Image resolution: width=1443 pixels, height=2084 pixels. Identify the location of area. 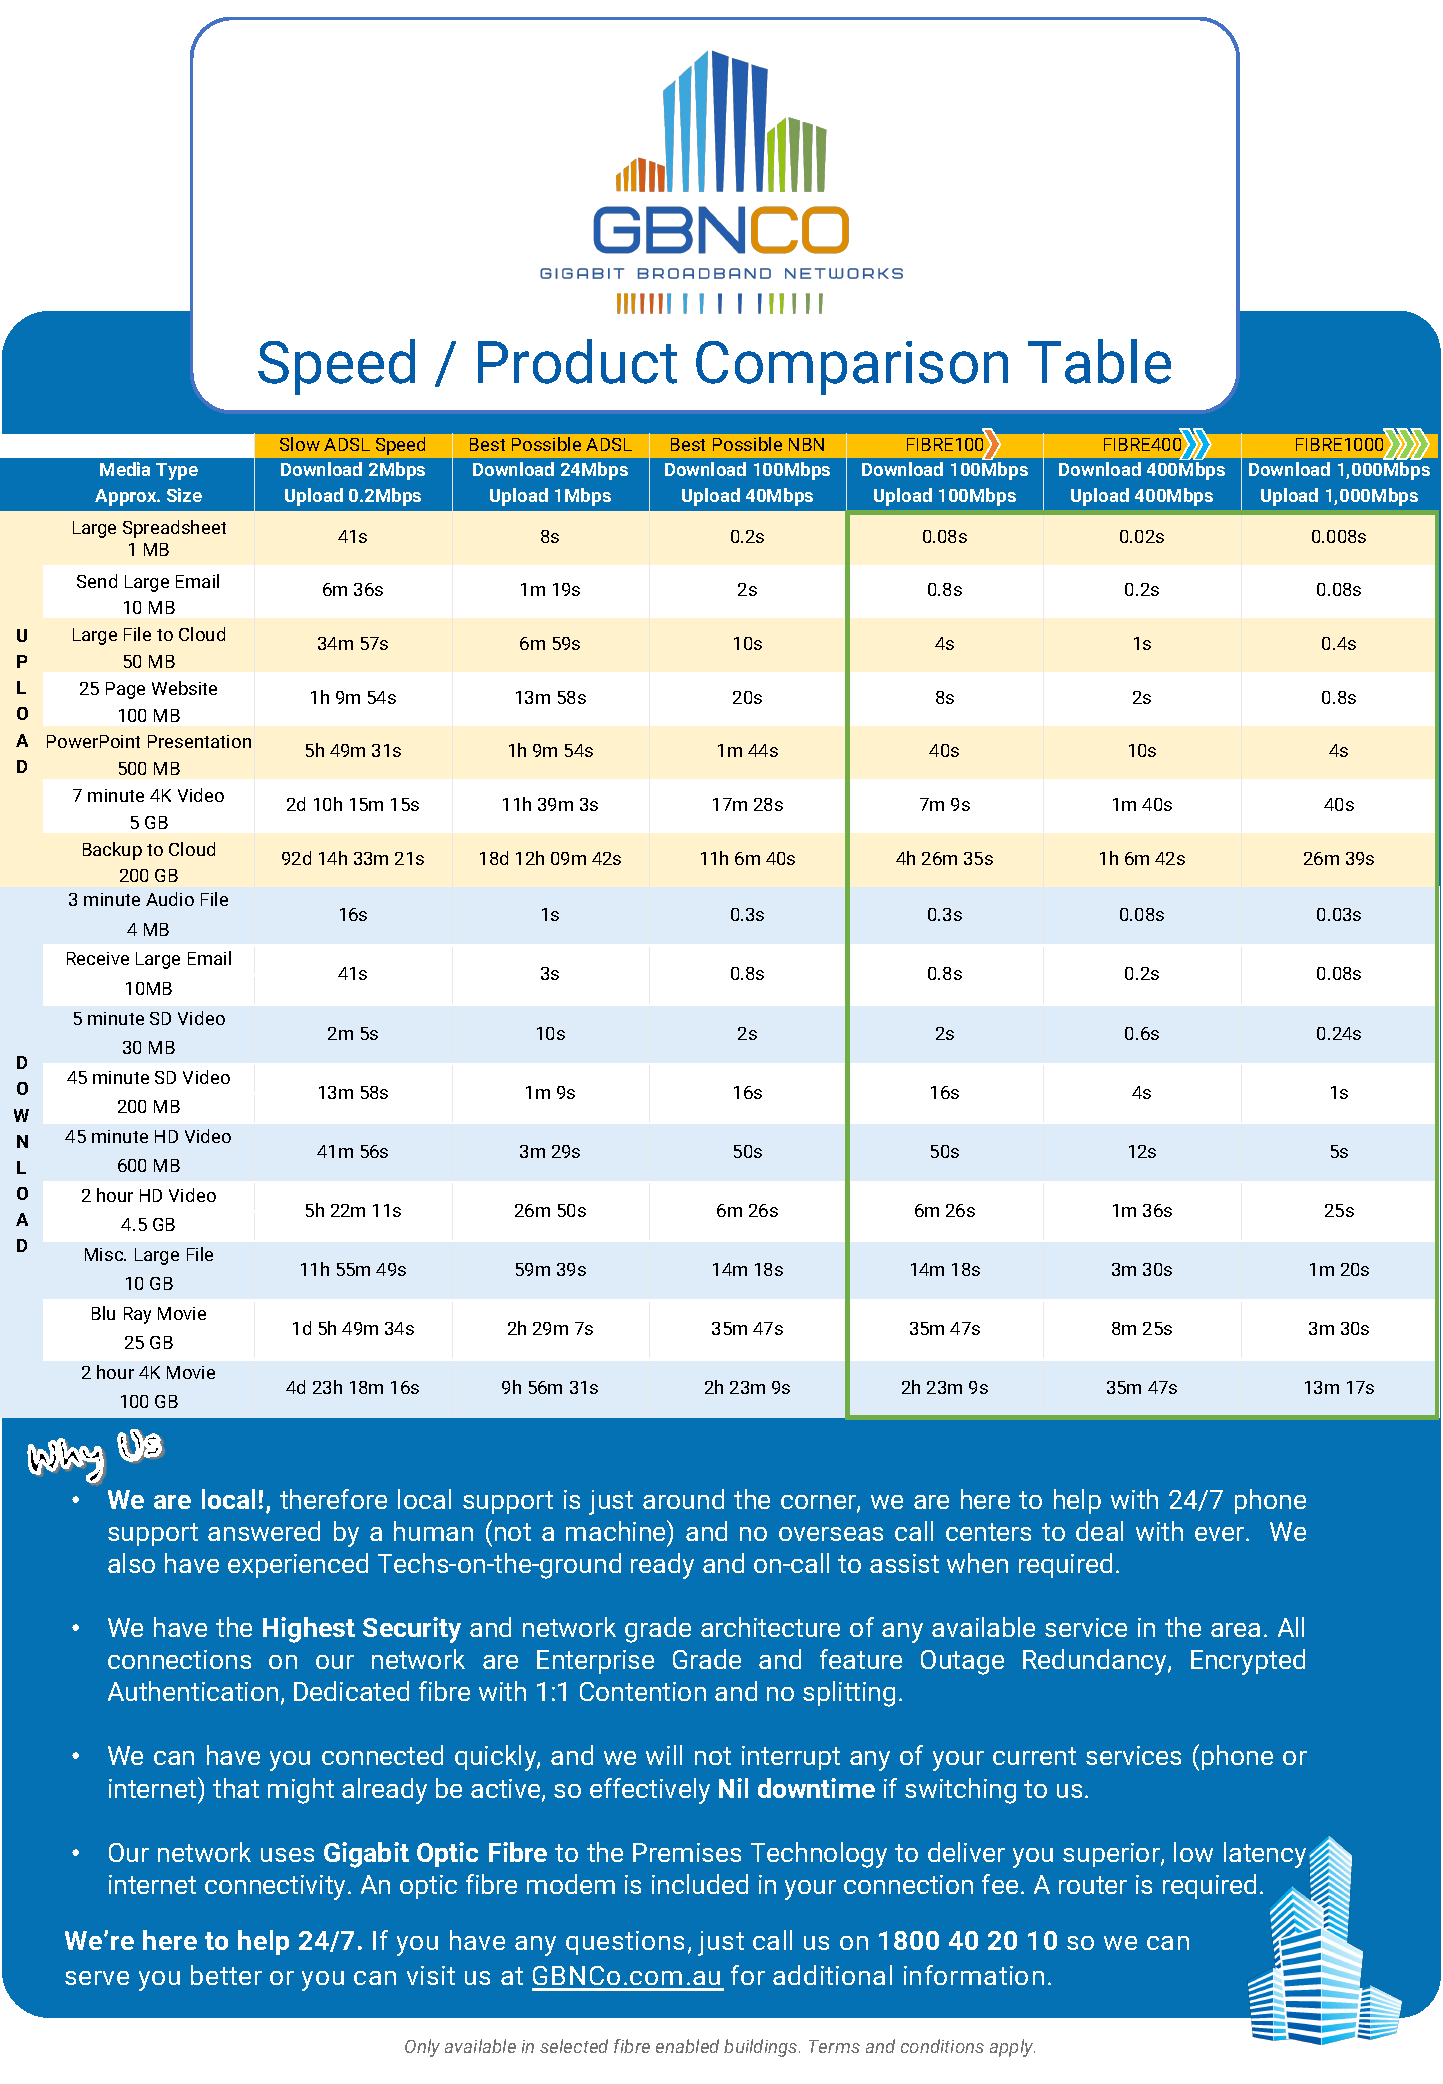
(1235, 1630).
